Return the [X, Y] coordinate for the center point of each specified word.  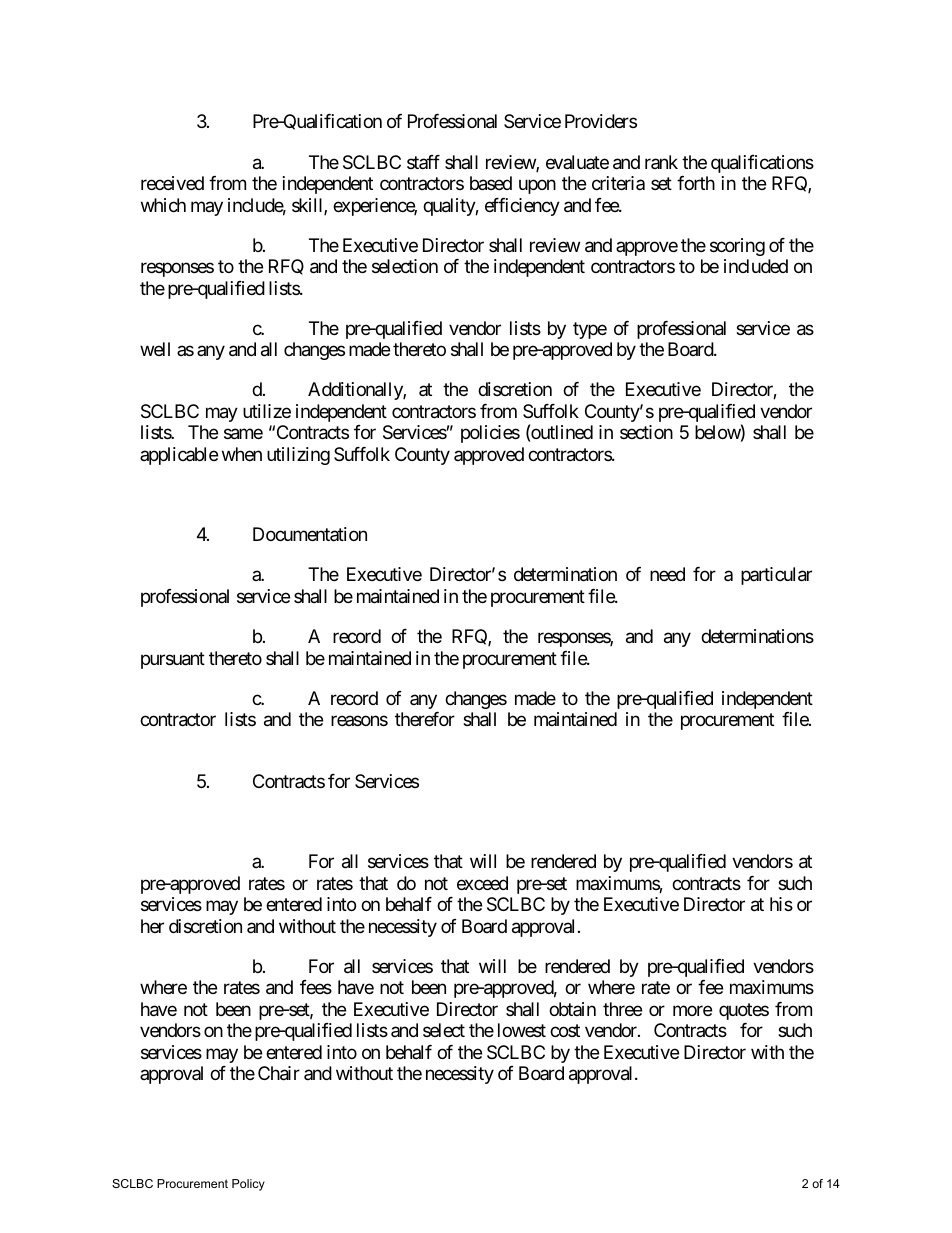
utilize [267, 411]
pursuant [173, 660]
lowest [522, 1030]
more [692, 1010]
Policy [248, 1185]
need [667, 574]
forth [696, 183]
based [491, 183]
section [646, 432]
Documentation [310, 534]
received [172, 183]
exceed [482, 883]
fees [316, 987]
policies [490, 434]
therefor [425, 719]
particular [776, 576]
